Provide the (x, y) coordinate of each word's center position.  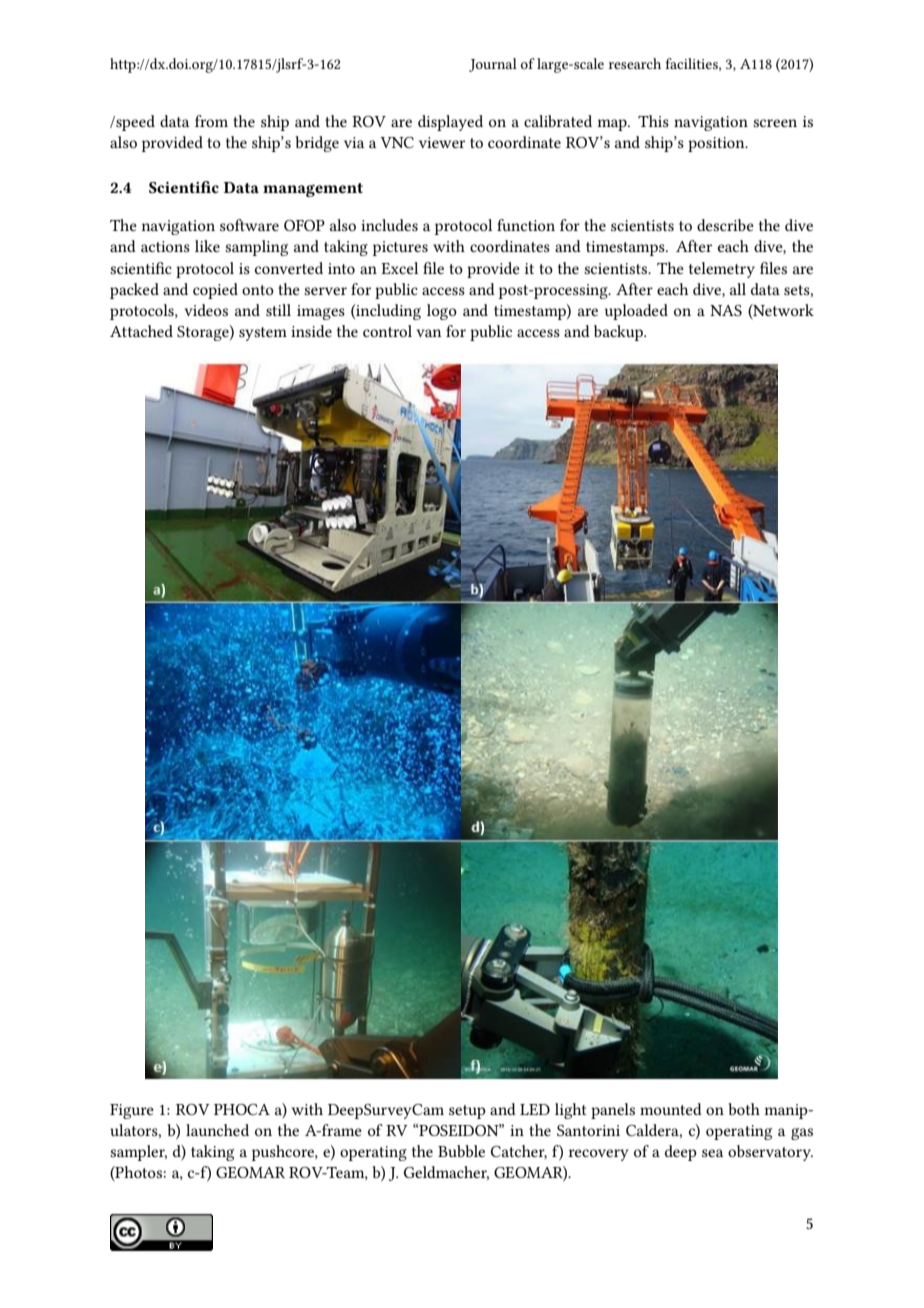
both (744, 1109)
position (717, 144)
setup (467, 1112)
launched (217, 1130)
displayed (450, 123)
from (211, 121)
